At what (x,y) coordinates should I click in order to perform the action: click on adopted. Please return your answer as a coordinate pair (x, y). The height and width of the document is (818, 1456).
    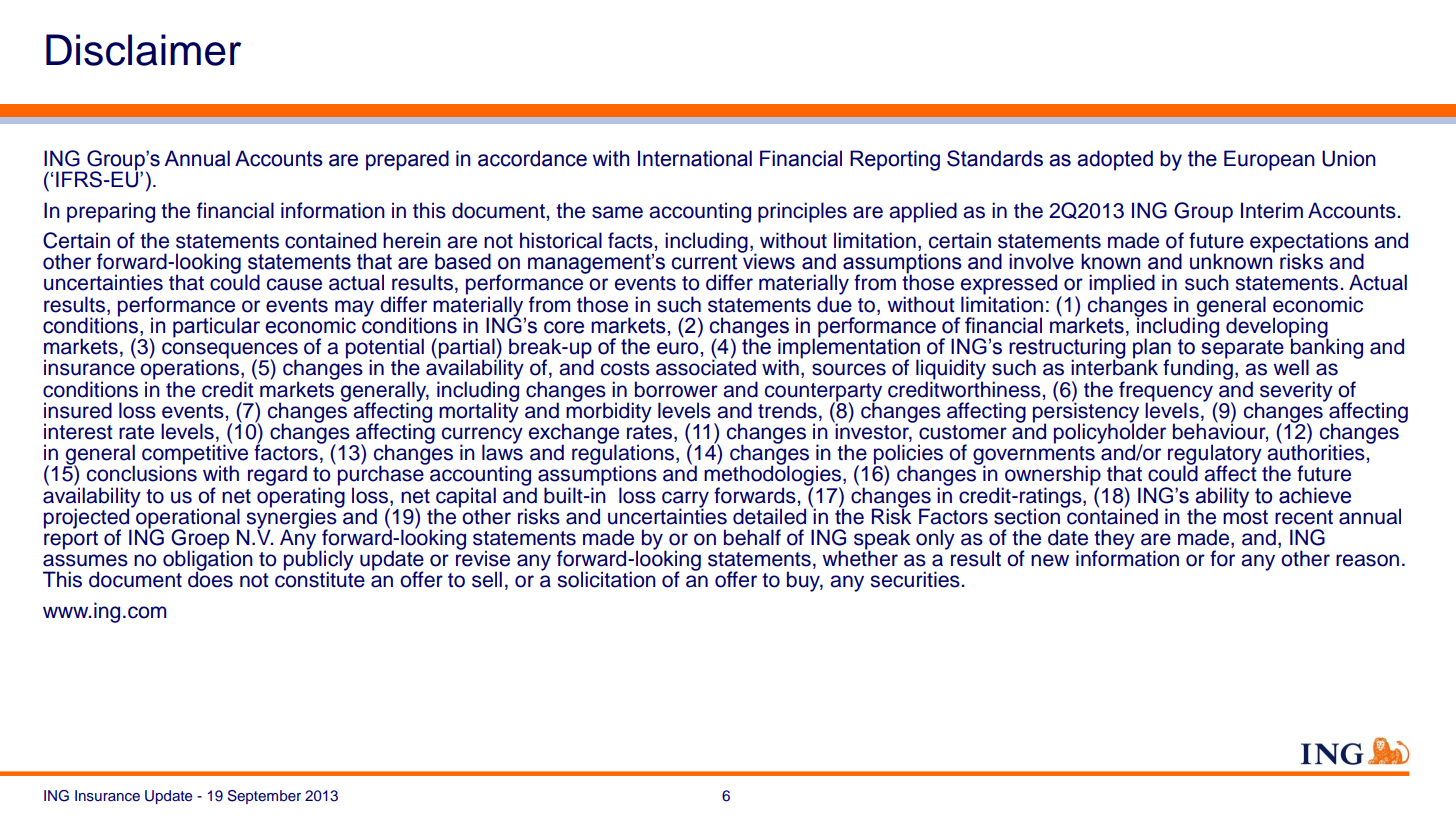
    Looking at the image, I should click on (1115, 160).
